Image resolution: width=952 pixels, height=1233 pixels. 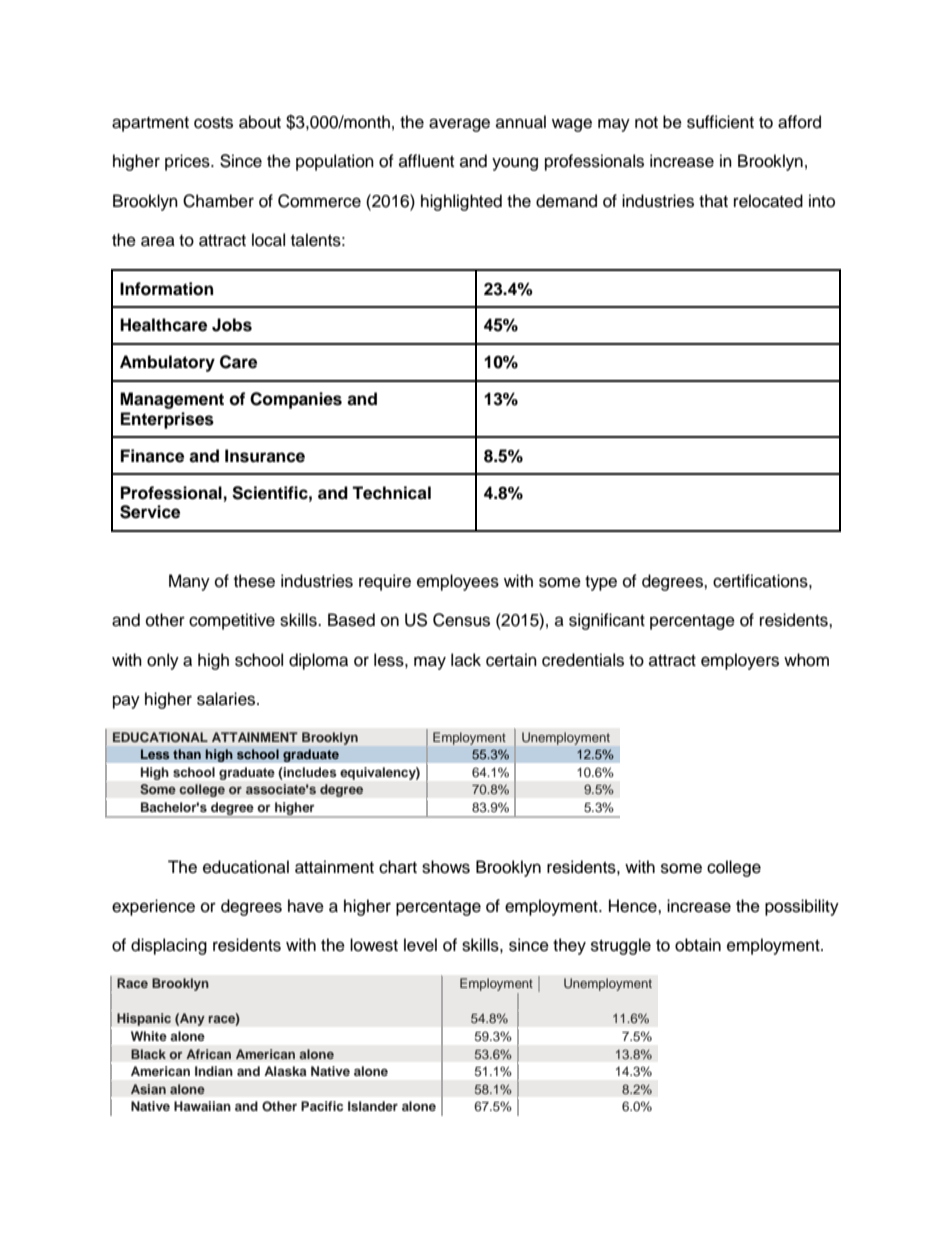 What do you see at coordinates (720, 122) in the page?
I see `sufficient` at bounding box center [720, 122].
